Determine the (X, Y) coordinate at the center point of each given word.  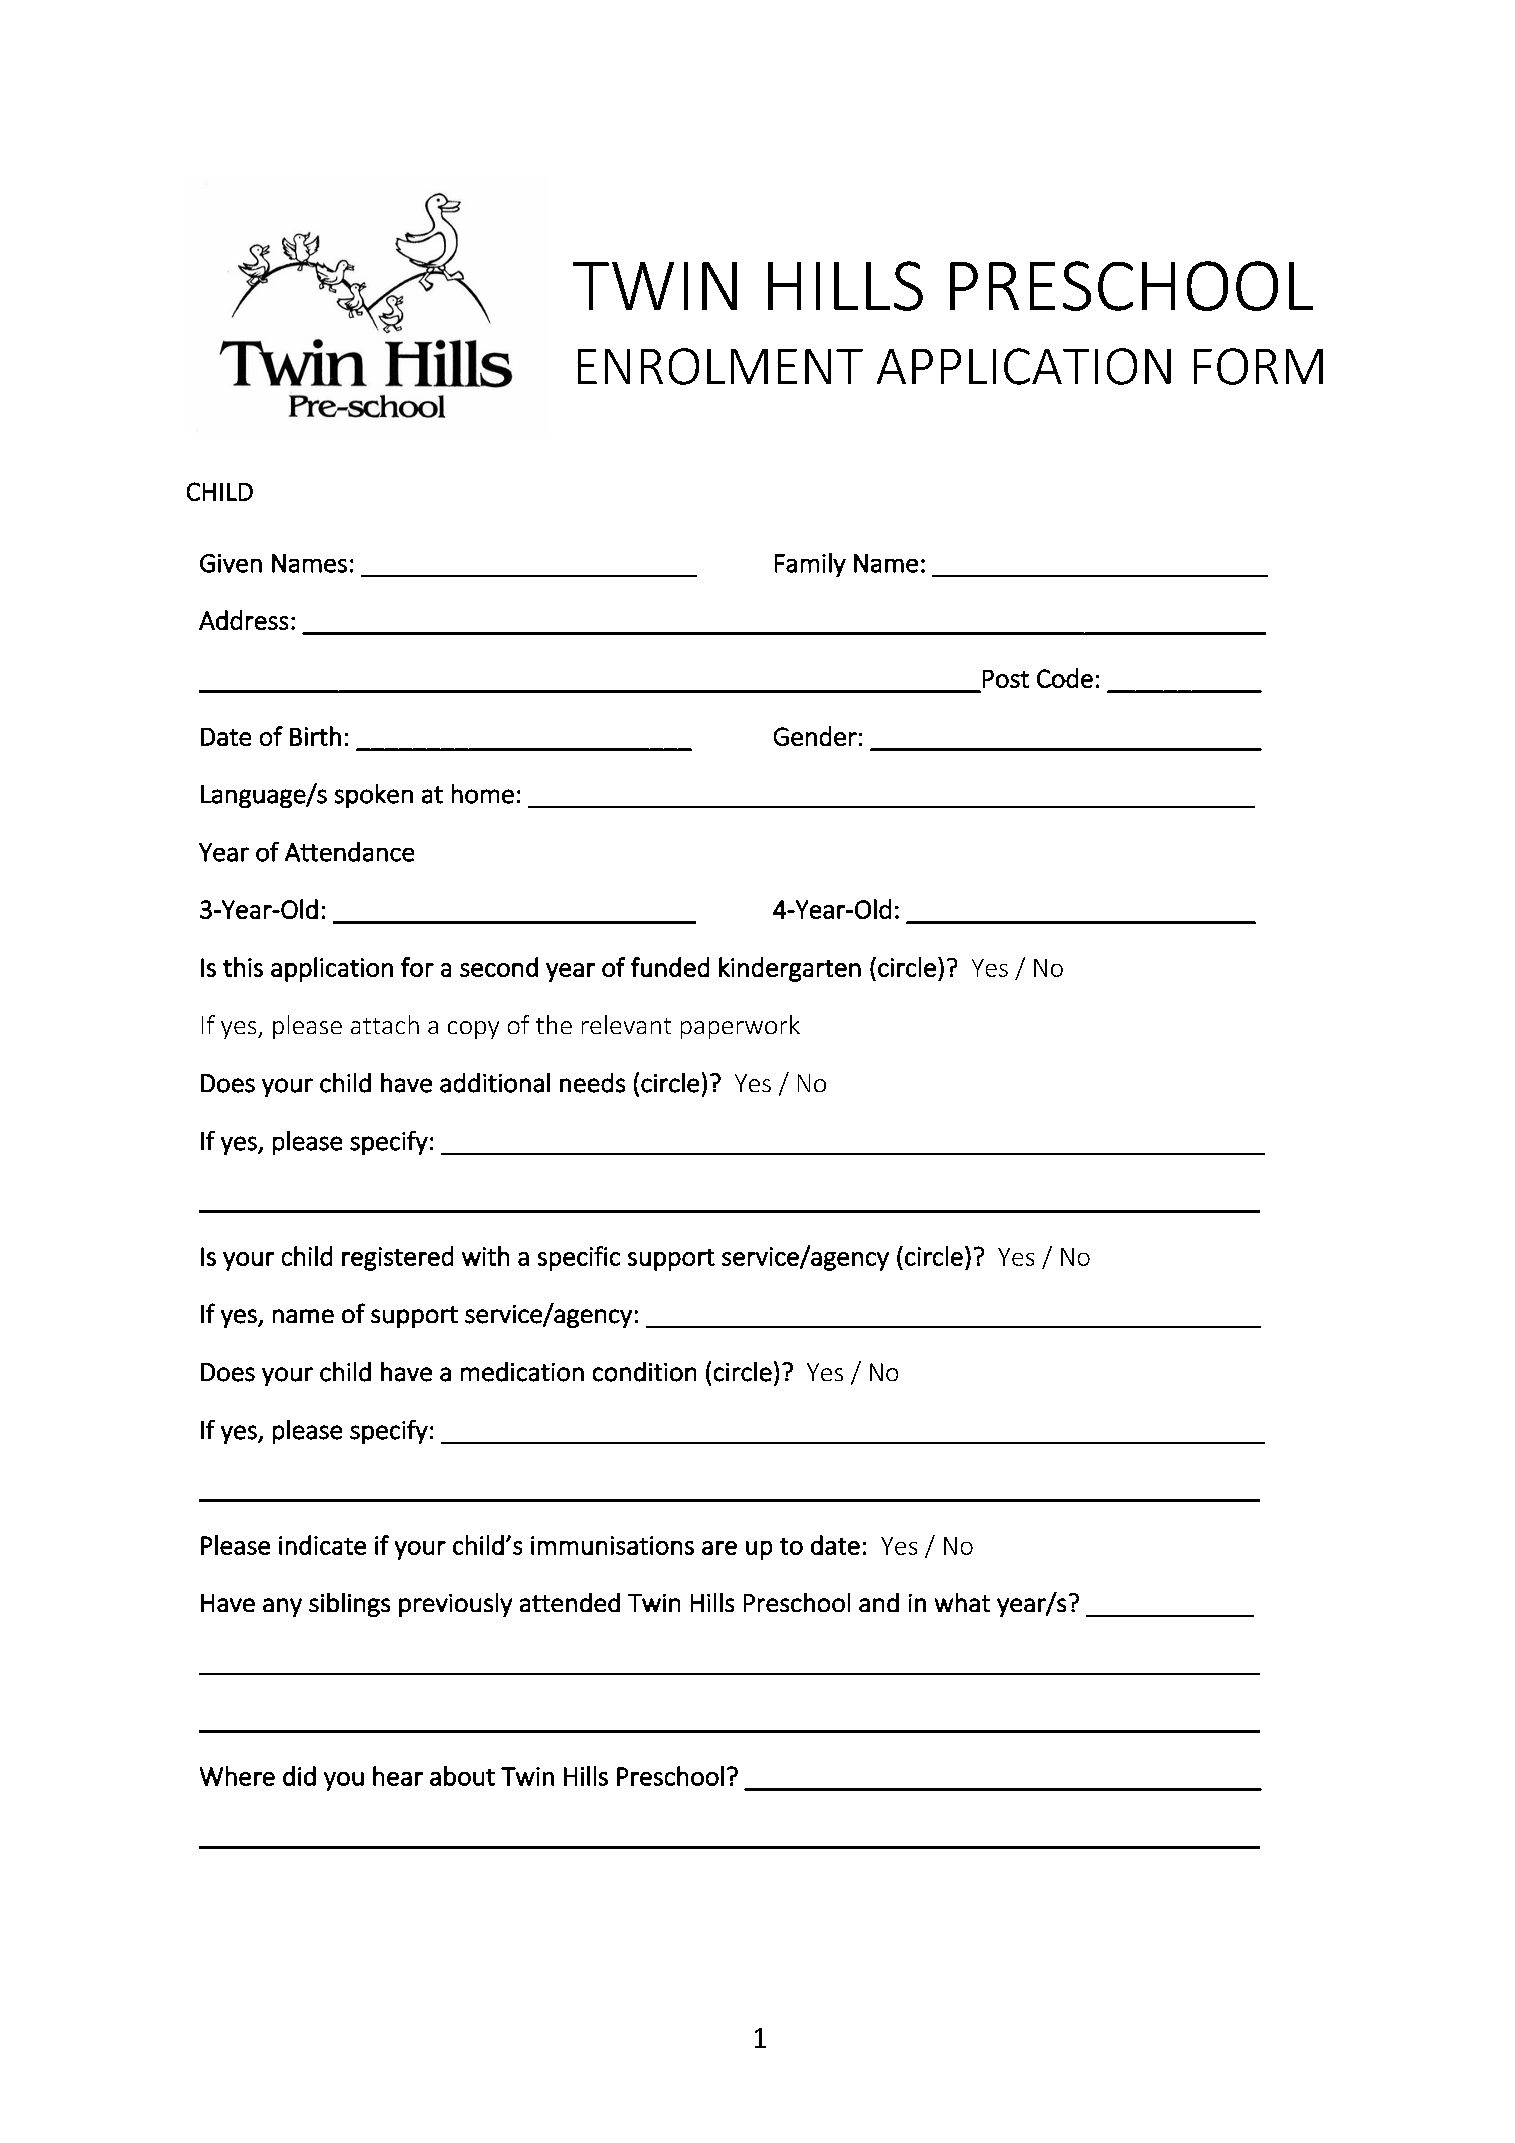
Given (231, 563)
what (962, 1602)
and (879, 1602)
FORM (1258, 366)
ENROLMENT (720, 366)
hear (398, 1776)
